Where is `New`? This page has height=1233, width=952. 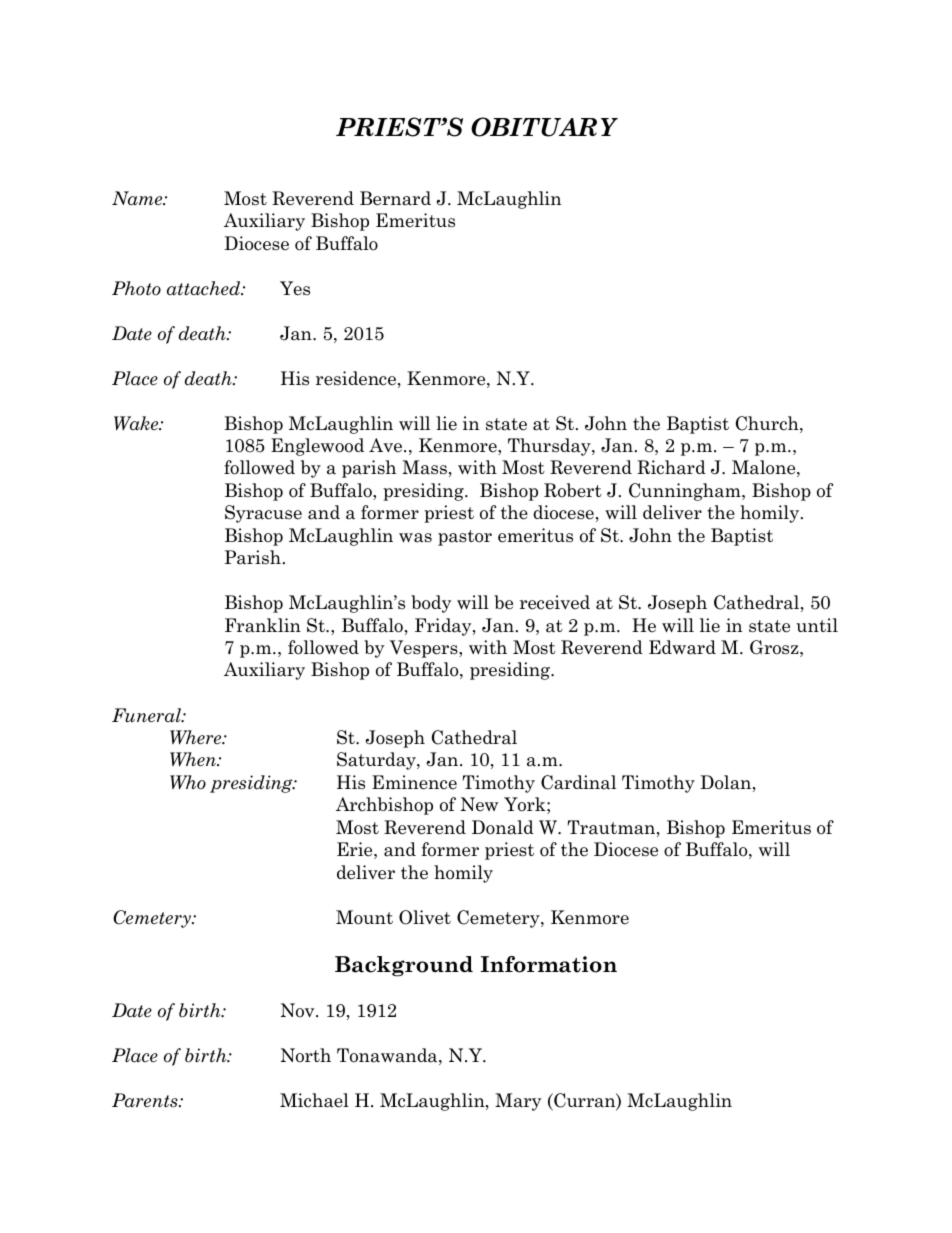 New is located at coordinates (479, 804).
